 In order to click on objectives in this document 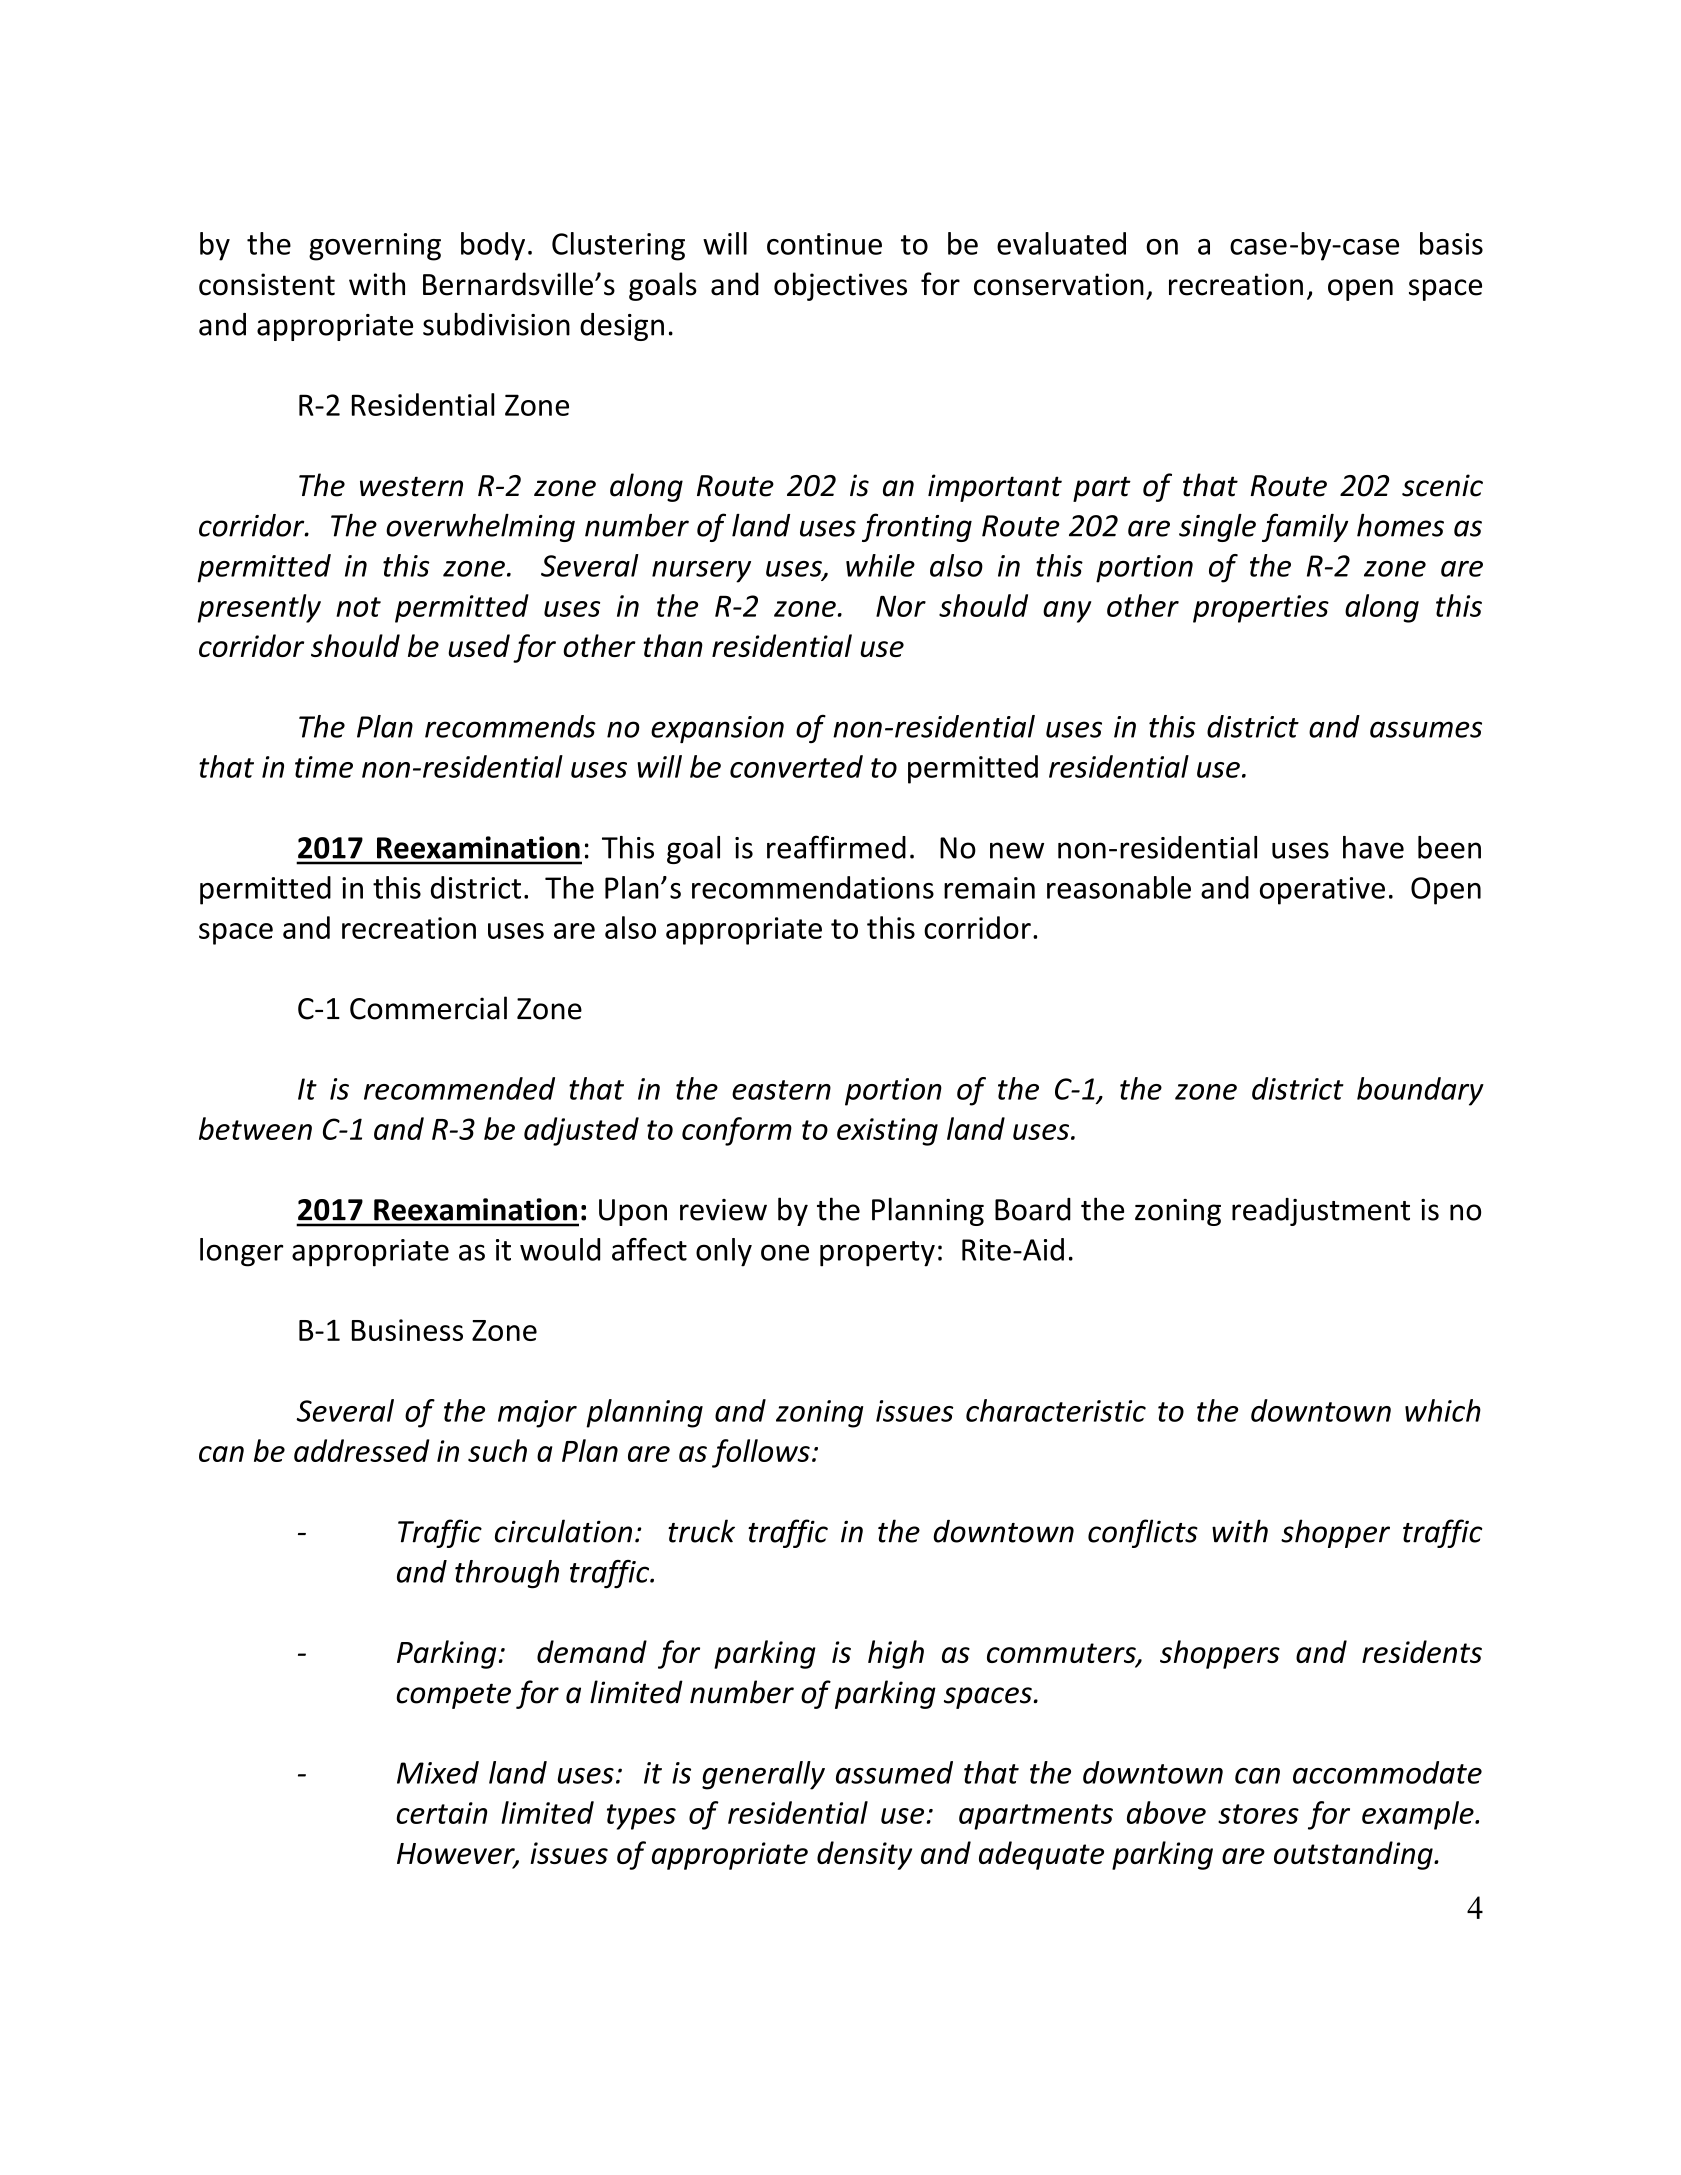, I will do `click(840, 286)`.
